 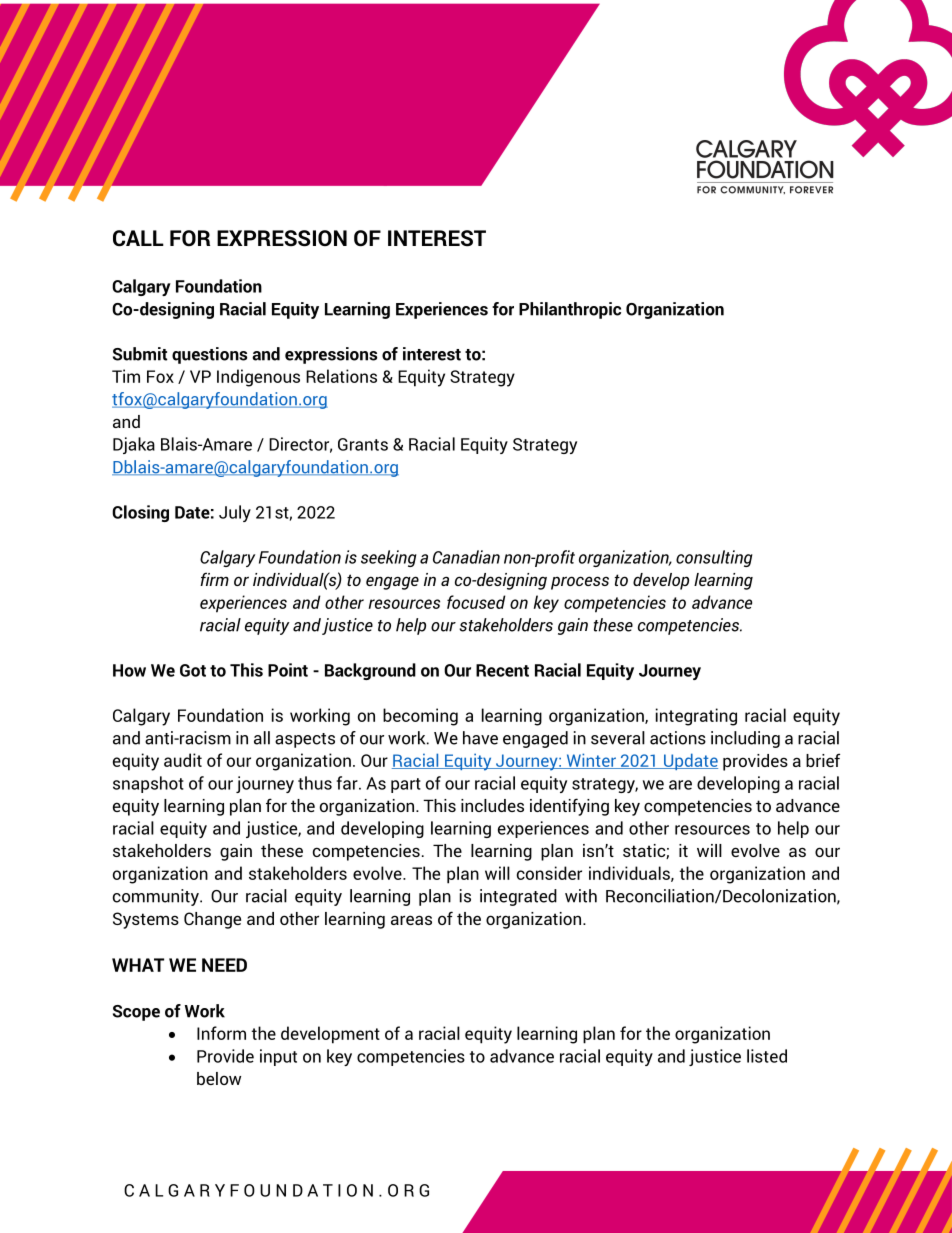 I want to click on July, so click(x=235, y=513).
